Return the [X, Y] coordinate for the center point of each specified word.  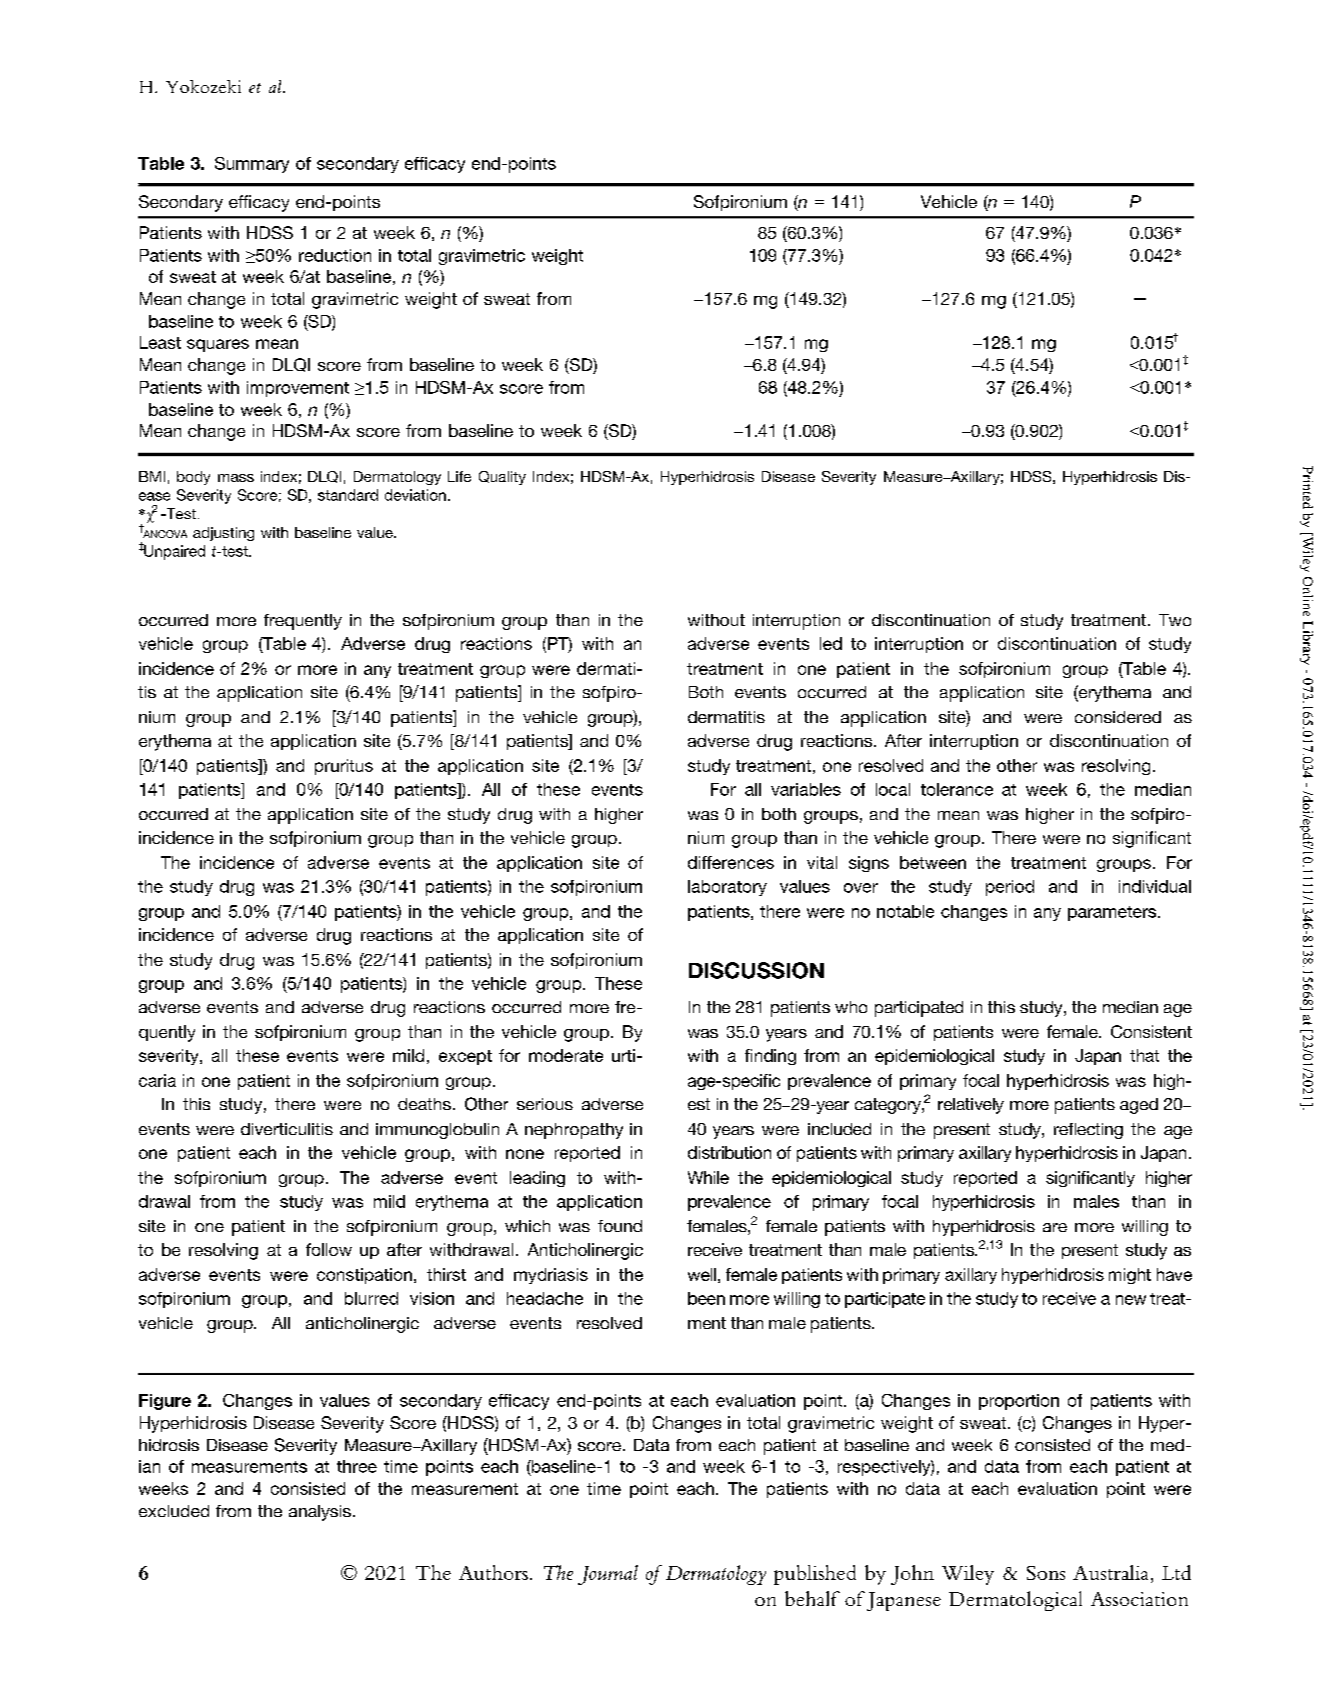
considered [1118, 717]
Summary [252, 165]
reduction [335, 255]
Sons [1046, 1573]
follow [329, 1249]
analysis [320, 1513]
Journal [608, 1575]
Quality [502, 478]
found [620, 1226]
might [1130, 1276]
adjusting [223, 534]
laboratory [727, 888]
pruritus [344, 767]
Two [1175, 620]
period [1010, 888]
